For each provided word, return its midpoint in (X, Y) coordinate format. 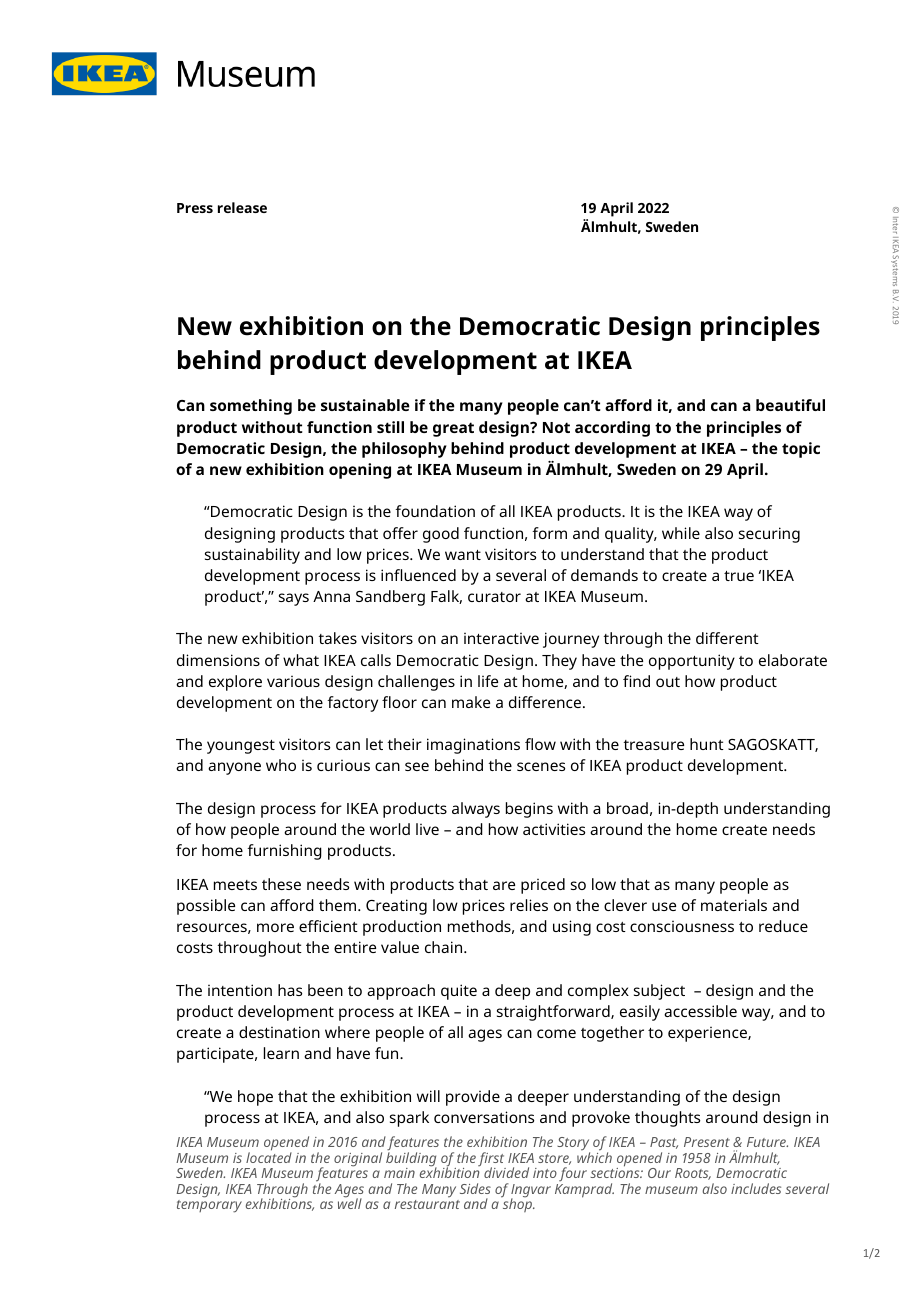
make (471, 702)
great (453, 429)
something (251, 407)
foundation (435, 511)
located (269, 1156)
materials (734, 905)
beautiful (790, 405)
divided (506, 1172)
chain (445, 947)
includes (756, 1188)
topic (801, 450)
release (242, 207)
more (275, 927)
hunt (707, 744)
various (293, 681)
